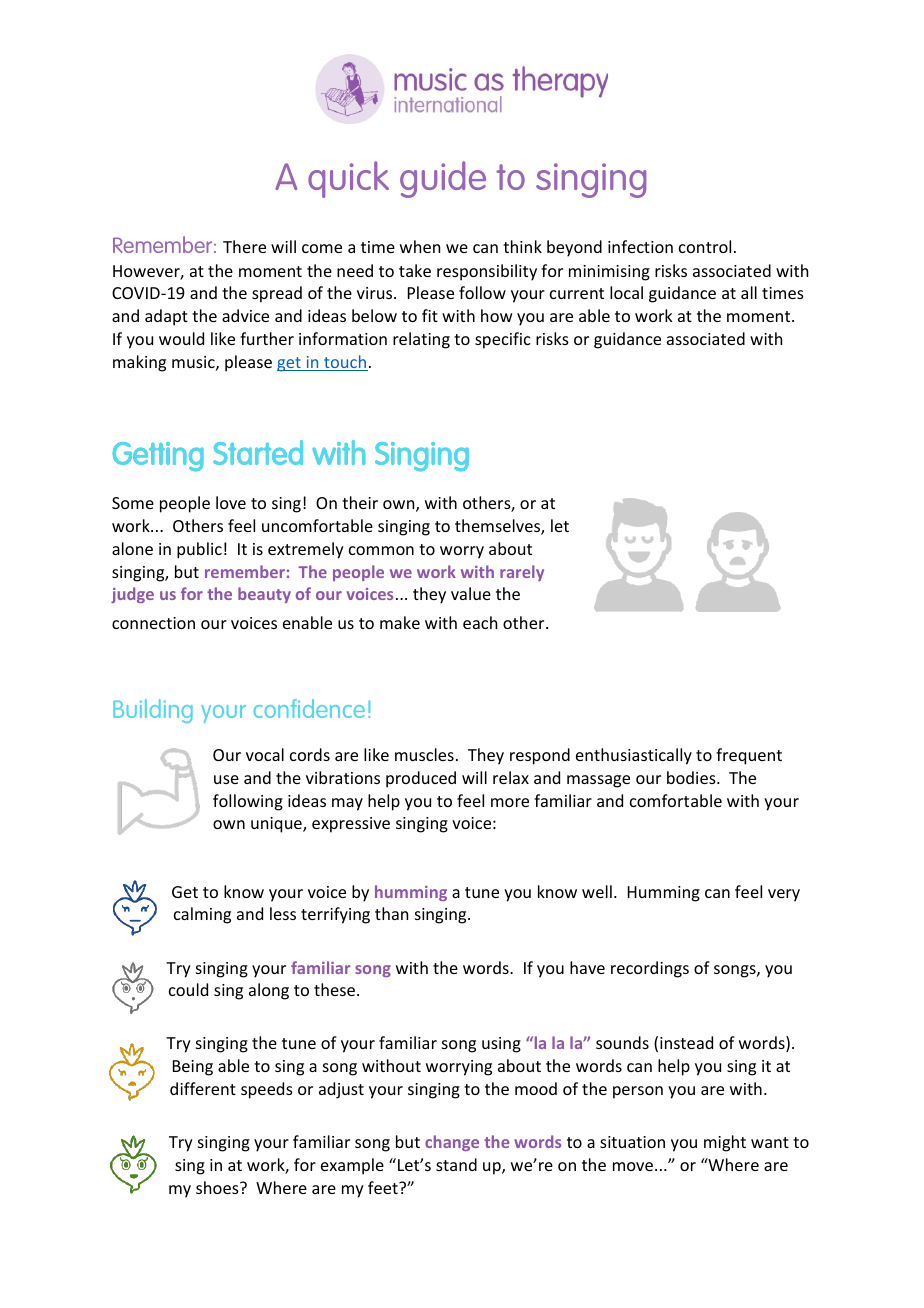 Image resolution: width=924 pixels, height=1308 pixels. Describe the element at coordinates (244, 246) in the image. I see `There` at that location.
